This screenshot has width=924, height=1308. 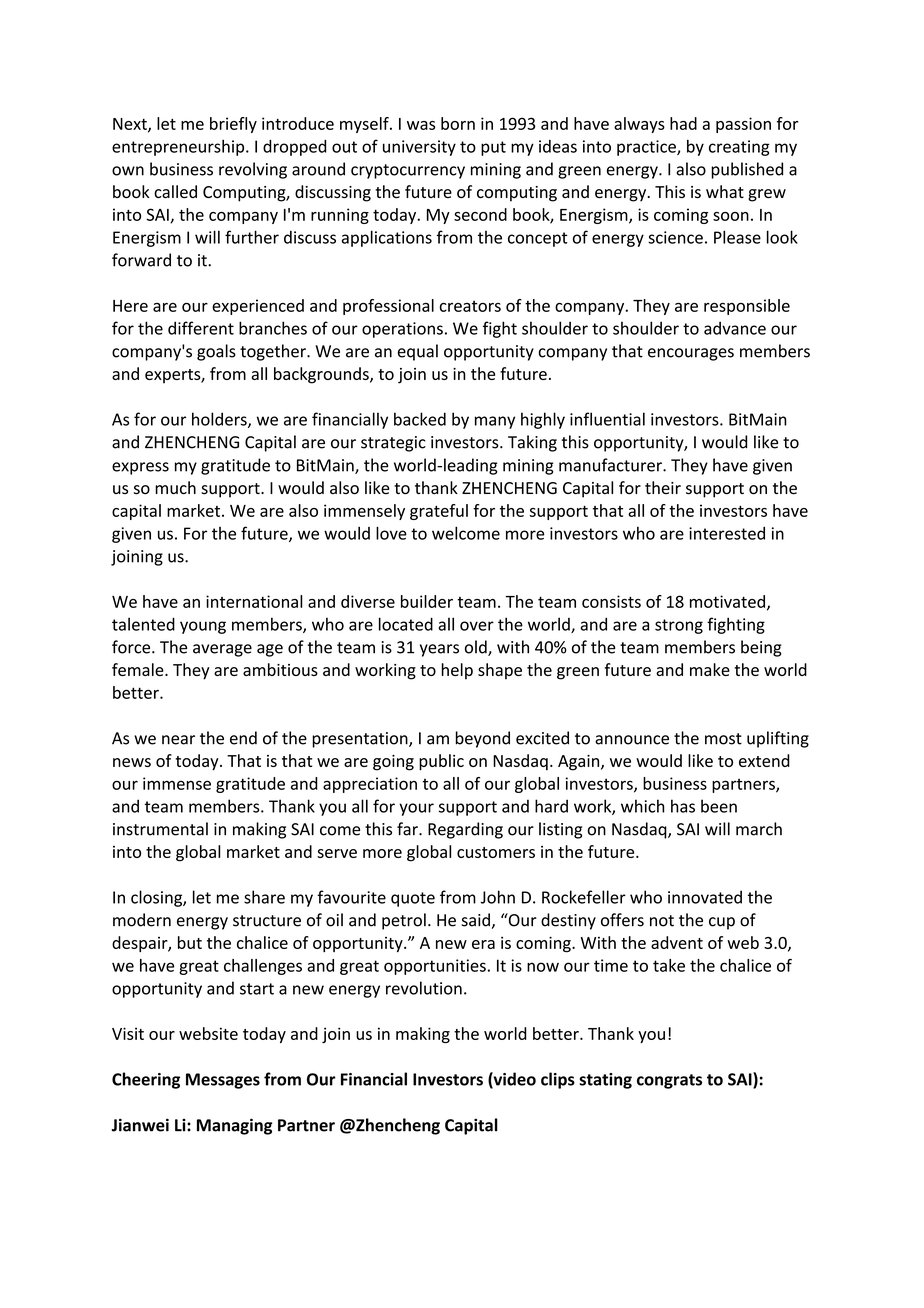 What do you see at coordinates (705, 897) in the screenshot?
I see `innovated` at bounding box center [705, 897].
